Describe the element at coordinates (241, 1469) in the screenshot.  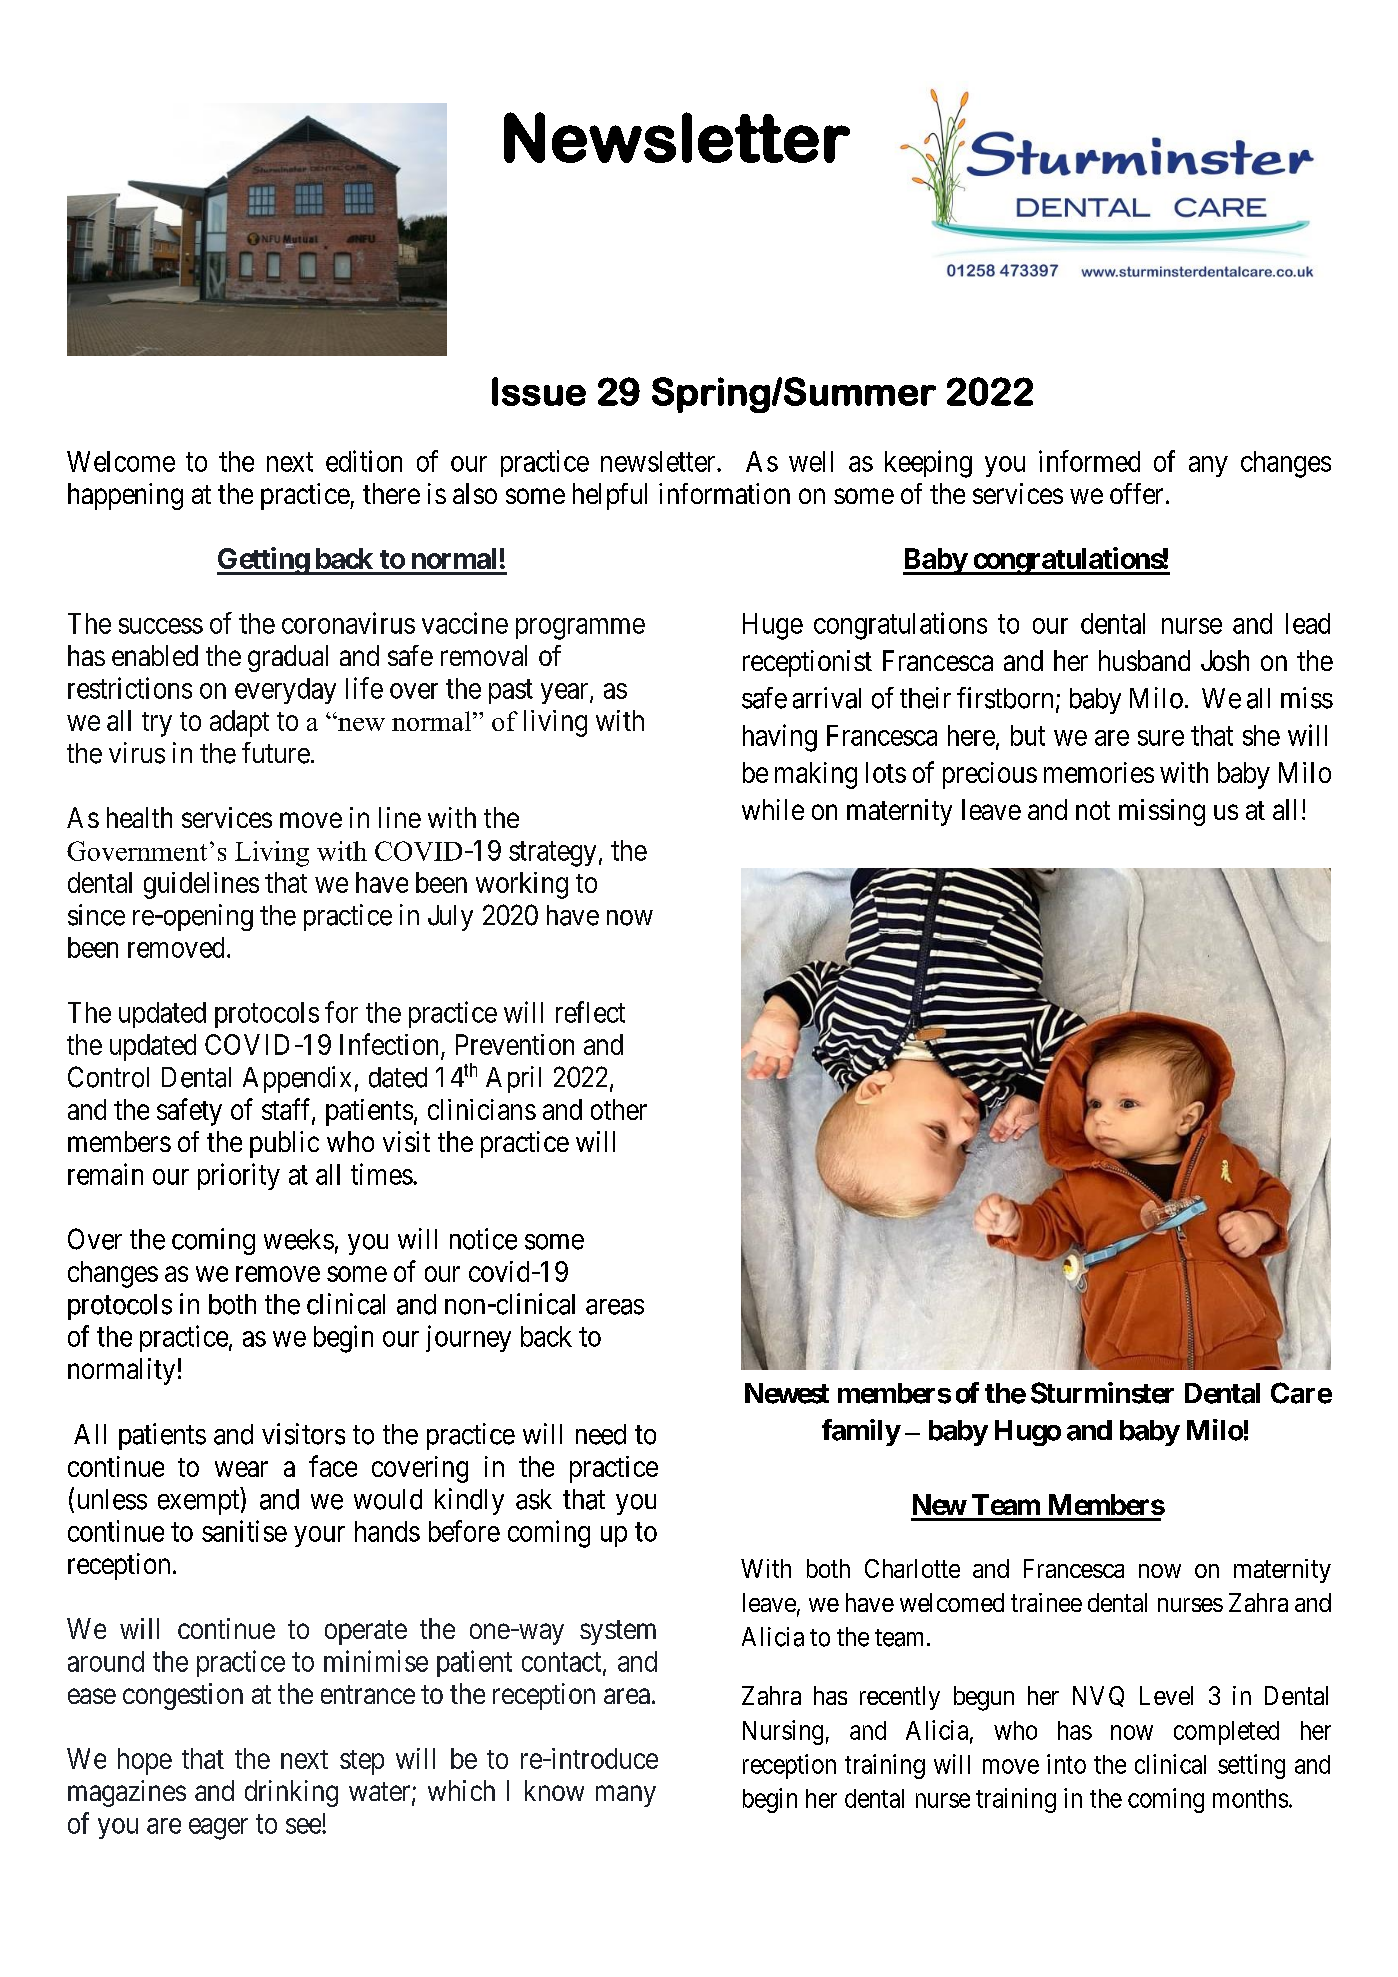
I see `wear` at that location.
